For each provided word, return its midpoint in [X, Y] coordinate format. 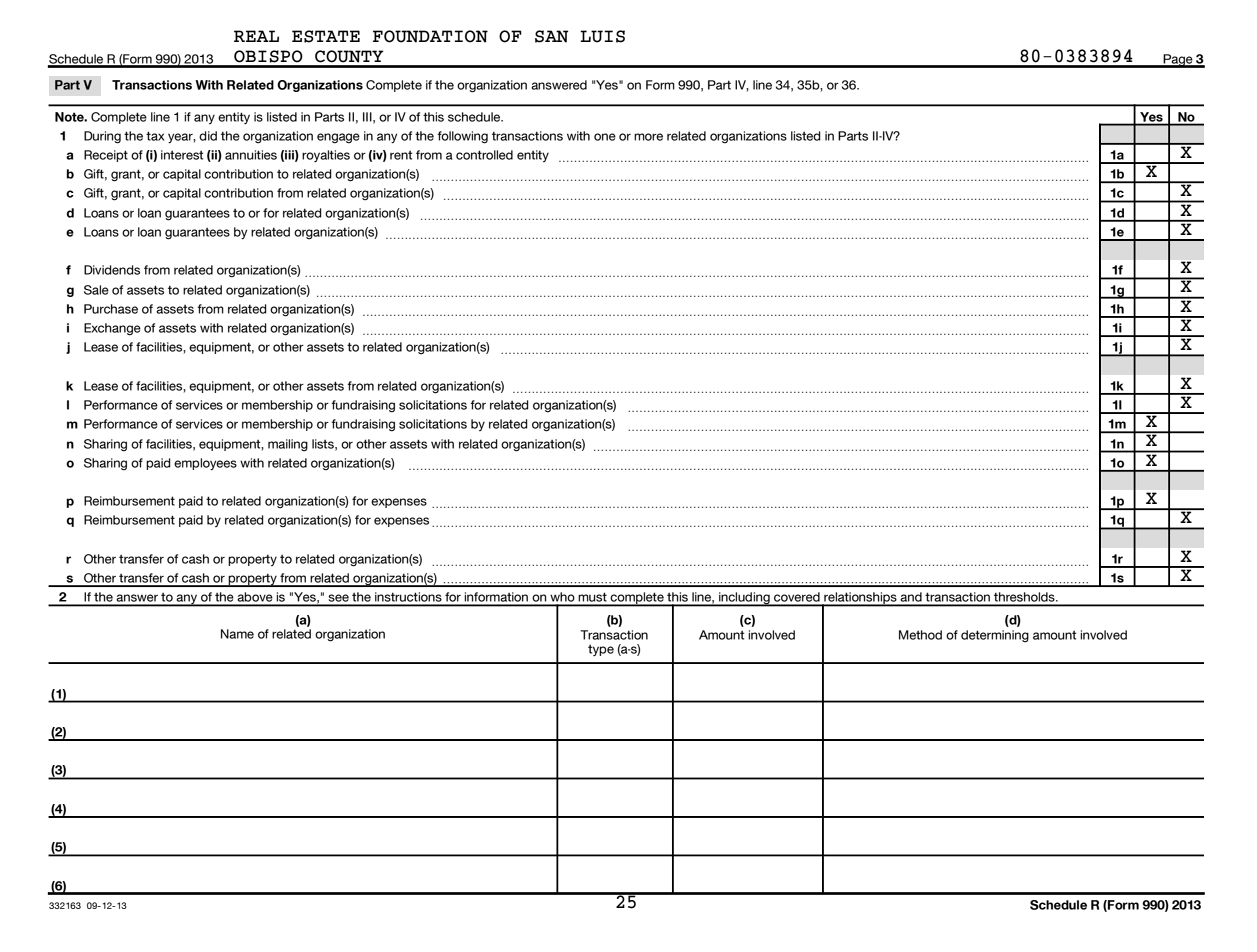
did [208, 136]
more [648, 137]
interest [182, 155]
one [605, 137]
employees [205, 464]
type [601, 650]
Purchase [111, 309]
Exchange [112, 329]
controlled [484, 155]
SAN [552, 36]
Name [237, 634]
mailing [288, 445]
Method [920, 635]
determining [995, 636]
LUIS [602, 36]
